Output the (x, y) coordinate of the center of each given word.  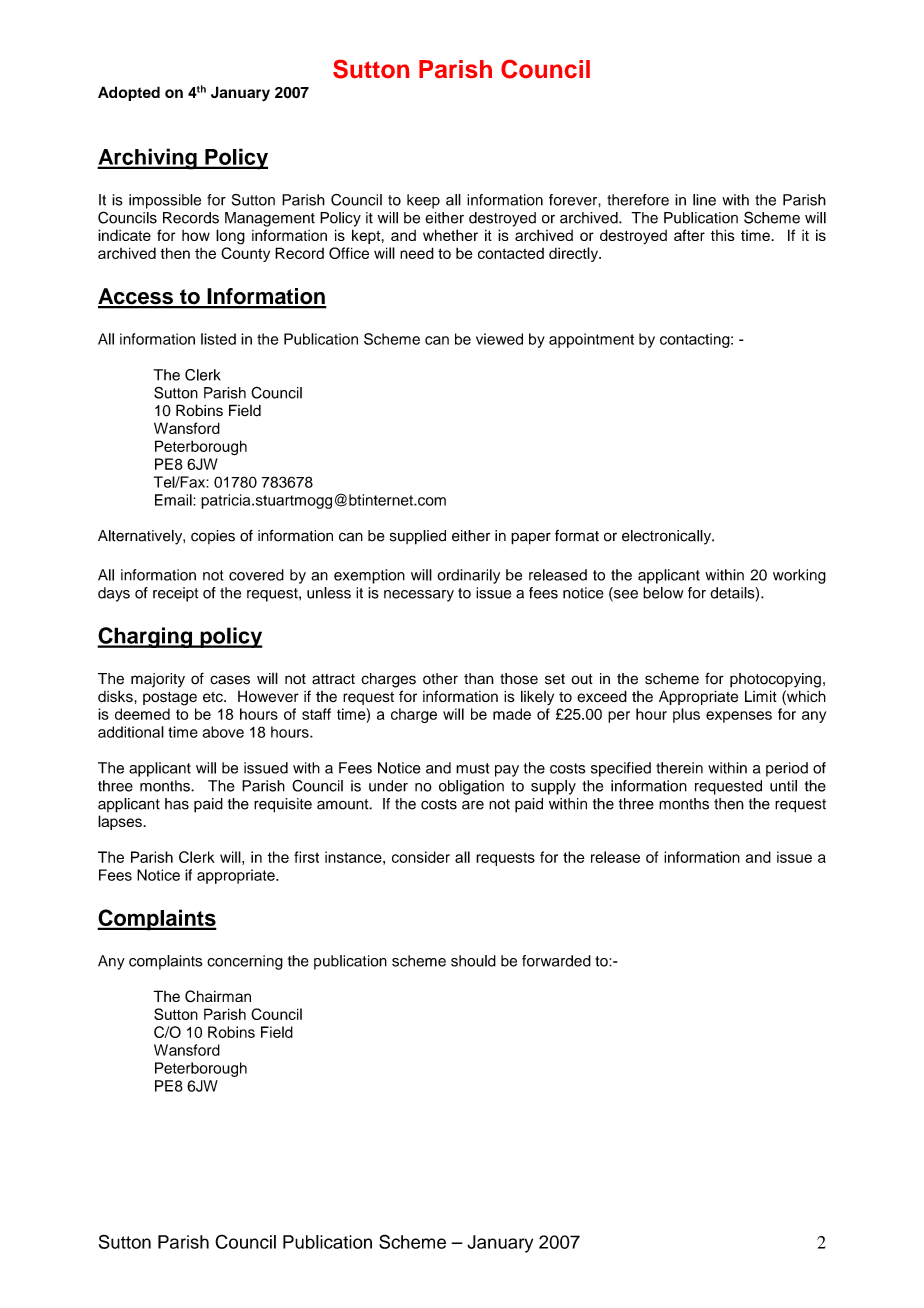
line (704, 200)
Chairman (218, 996)
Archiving (148, 159)
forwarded (556, 961)
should (473, 961)
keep (423, 201)
